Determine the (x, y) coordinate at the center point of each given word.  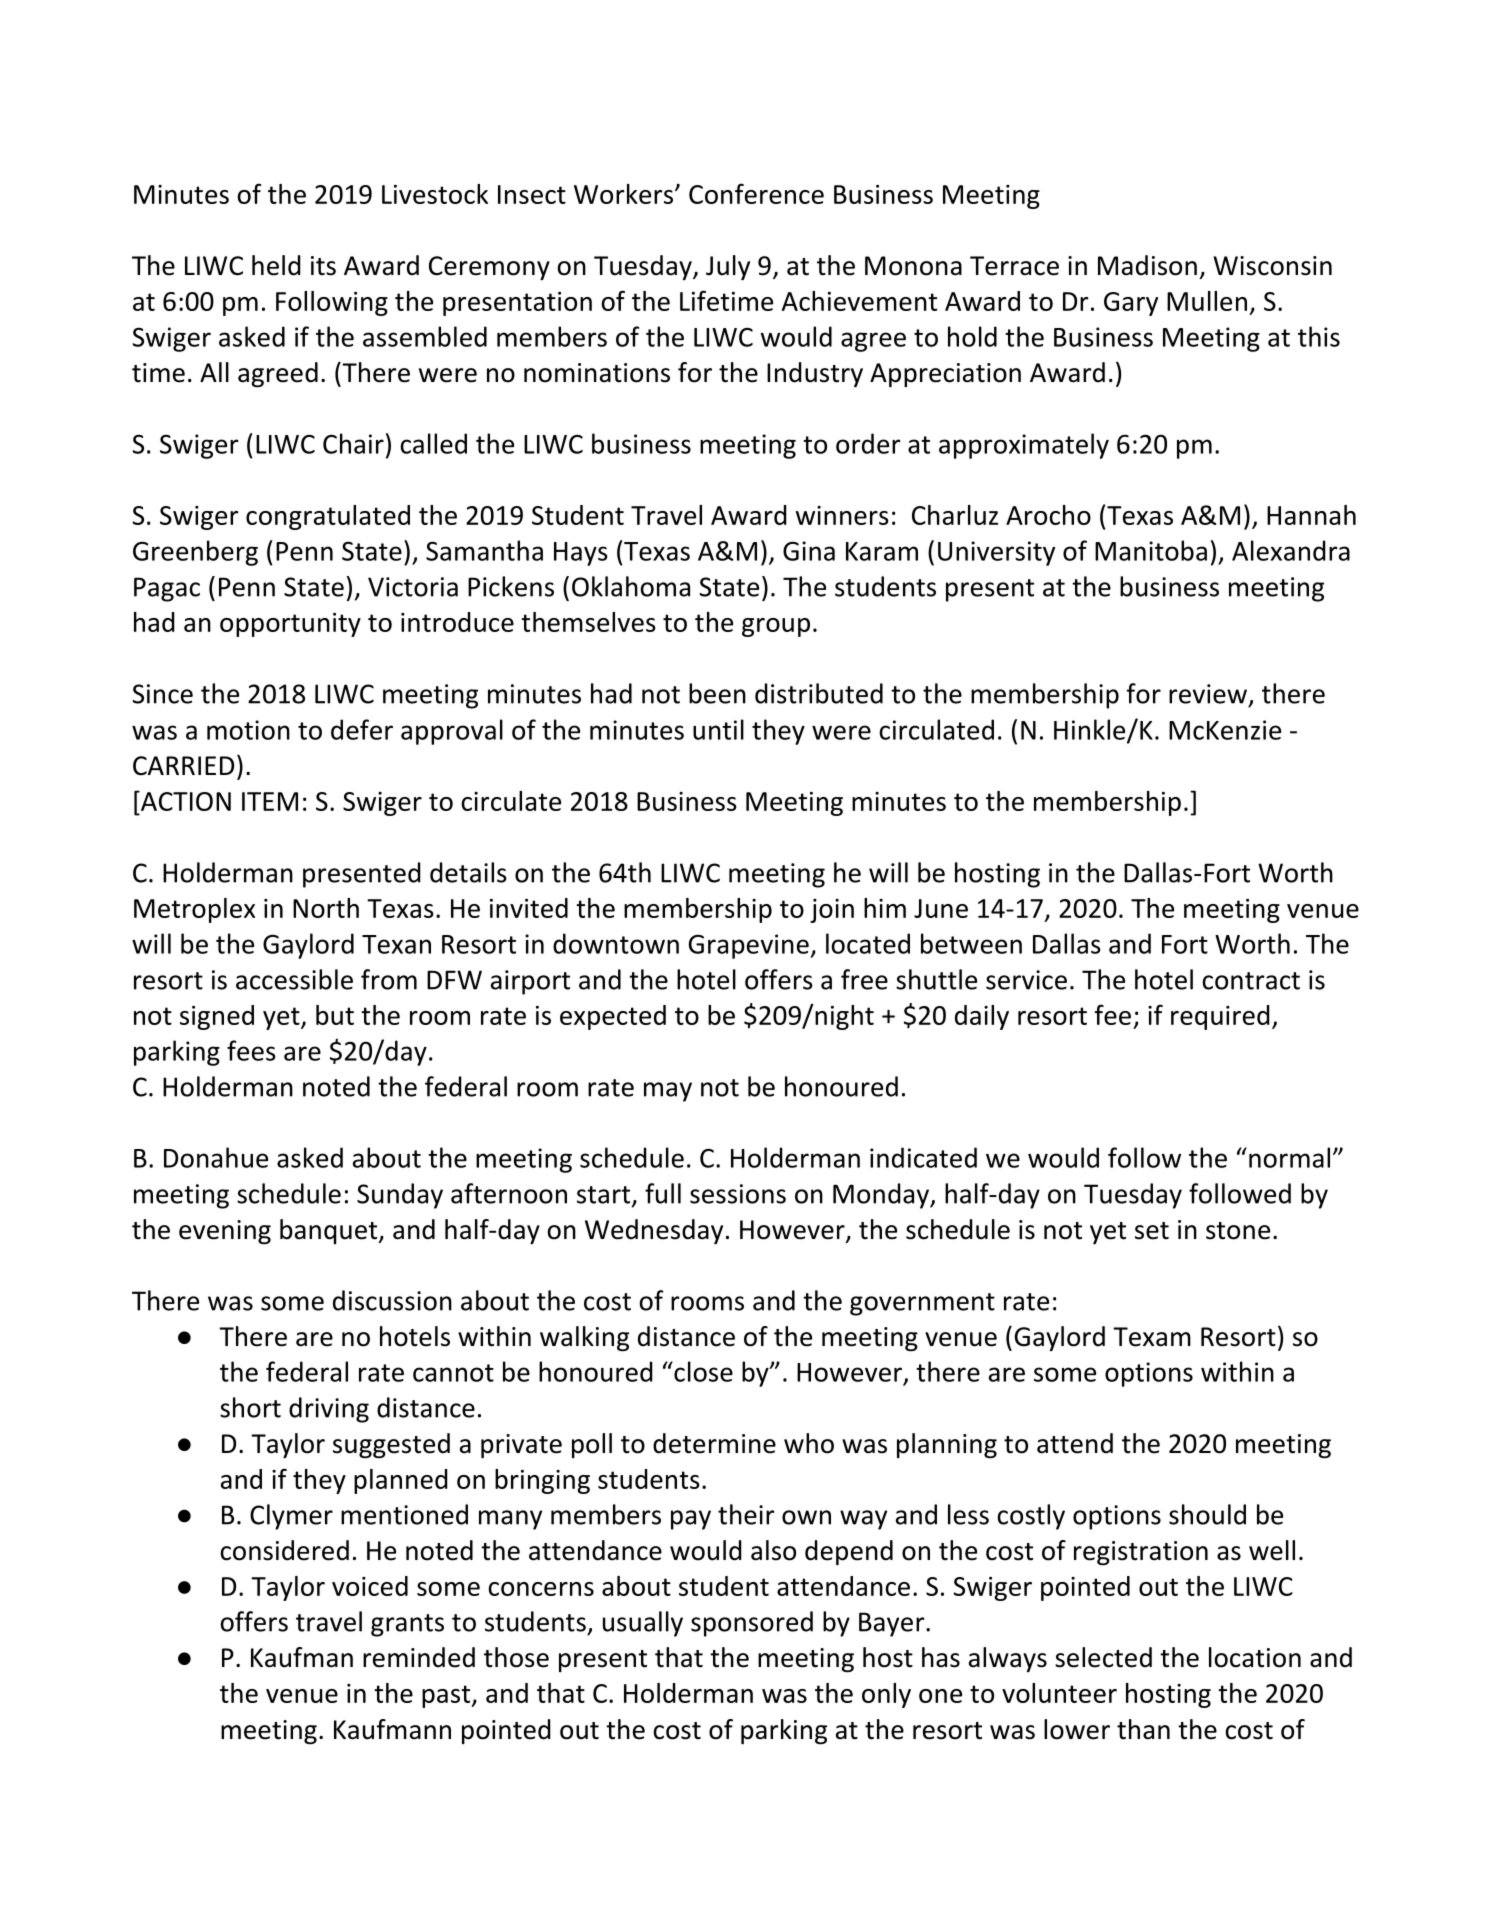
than (1143, 1729)
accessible (294, 979)
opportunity (290, 625)
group (776, 627)
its (323, 266)
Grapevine (750, 946)
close (702, 1371)
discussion (392, 1300)
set (1152, 1231)
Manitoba (1151, 550)
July (728, 267)
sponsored (752, 1624)
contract (1251, 981)
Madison (1147, 265)
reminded (419, 1657)
